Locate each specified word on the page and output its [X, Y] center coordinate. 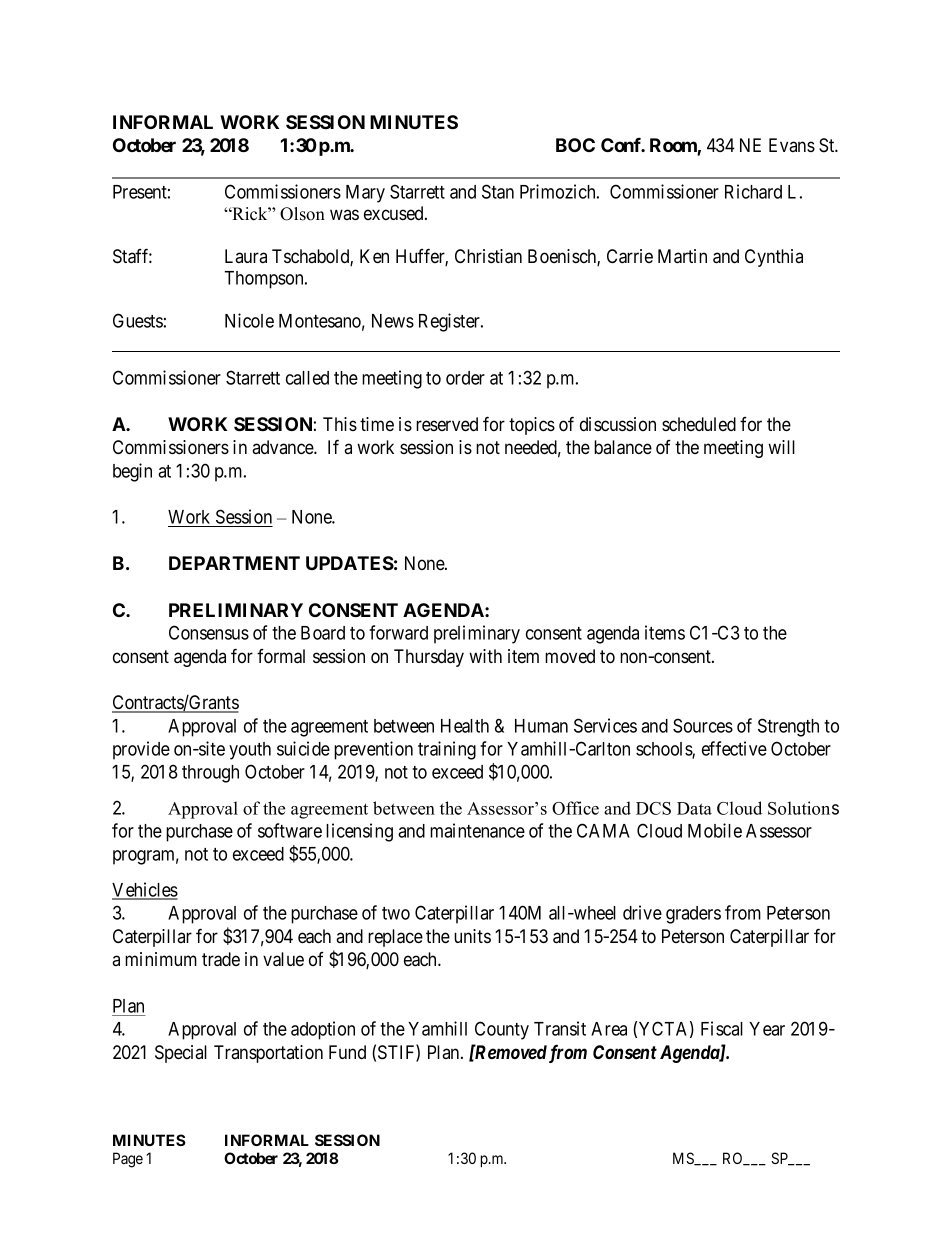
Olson [302, 214]
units [472, 936]
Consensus [209, 632]
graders [693, 915]
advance [283, 447]
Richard [753, 191]
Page [128, 1160]
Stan [498, 191]
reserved [447, 424]
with [485, 656]
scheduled [699, 424]
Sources [703, 725]
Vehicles [145, 890]
